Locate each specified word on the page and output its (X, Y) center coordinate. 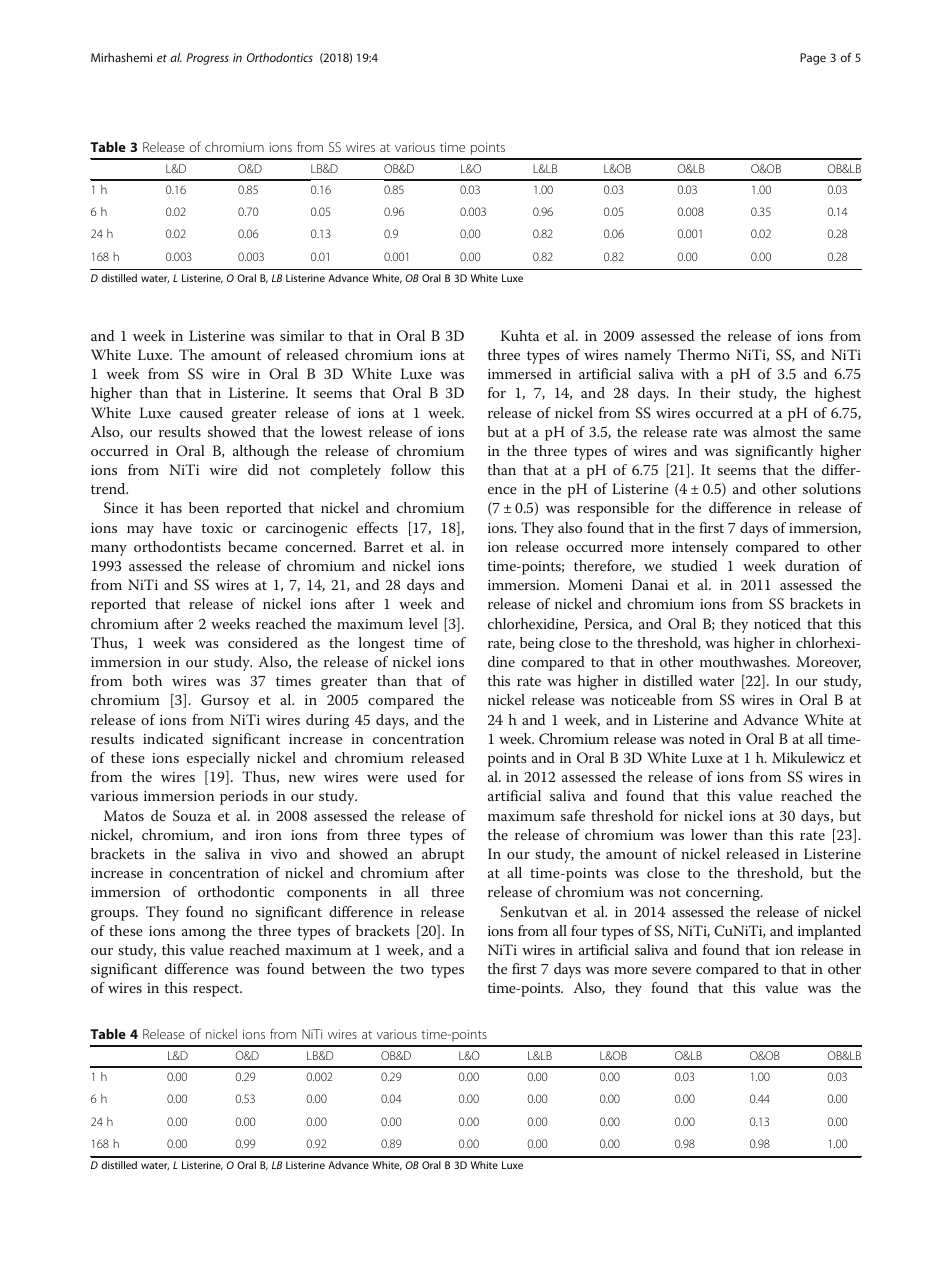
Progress (207, 59)
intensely (700, 548)
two (412, 969)
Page (813, 59)
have (177, 527)
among (204, 934)
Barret (384, 546)
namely (648, 356)
